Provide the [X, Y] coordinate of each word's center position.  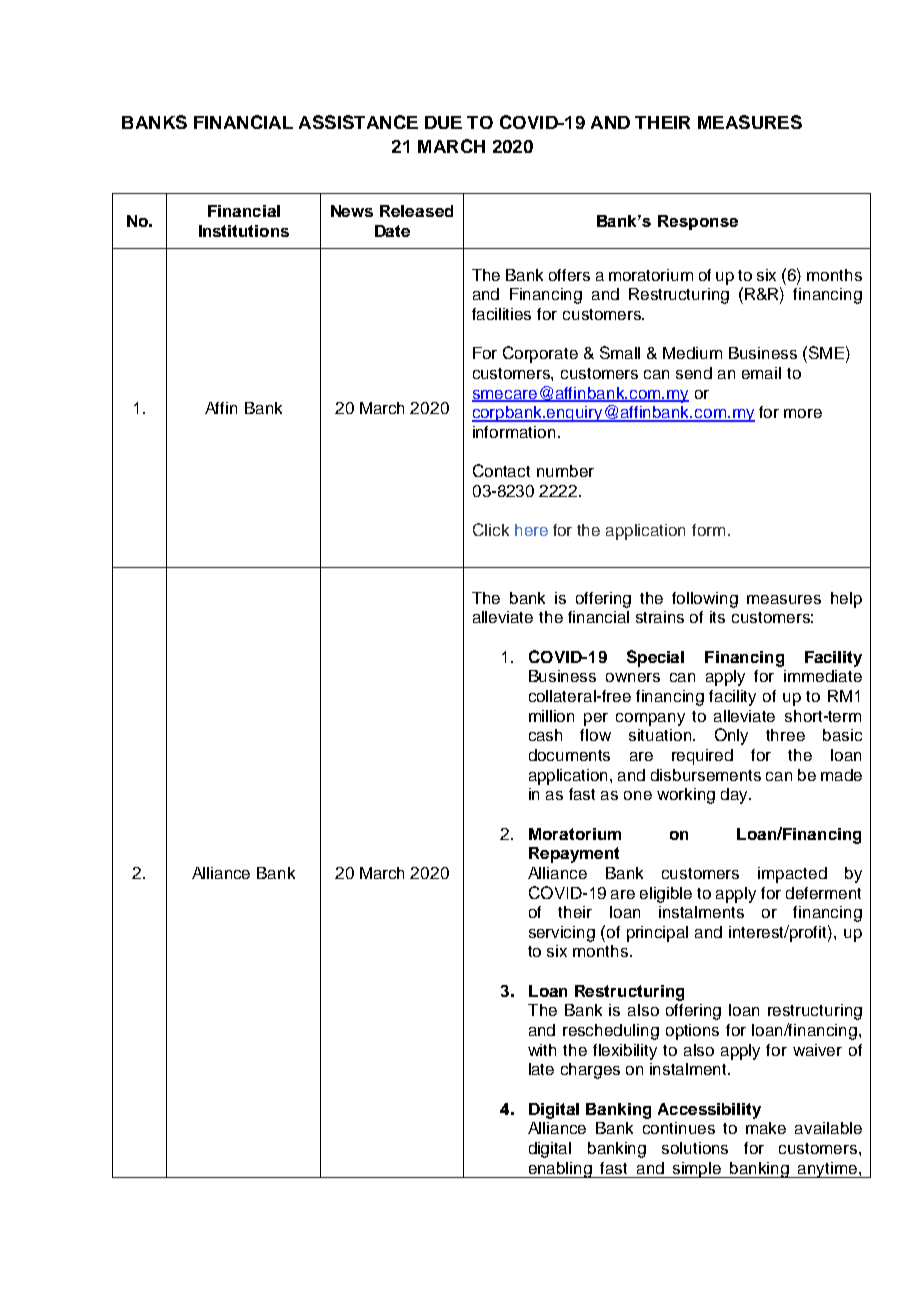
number [565, 471]
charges [590, 1071]
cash [545, 735]
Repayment [574, 855]
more [803, 413]
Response [698, 222]
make [766, 1128]
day [736, 796]
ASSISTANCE [358, 122]
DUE [443, 122]
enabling [560, 1170]
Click [491, 529]
